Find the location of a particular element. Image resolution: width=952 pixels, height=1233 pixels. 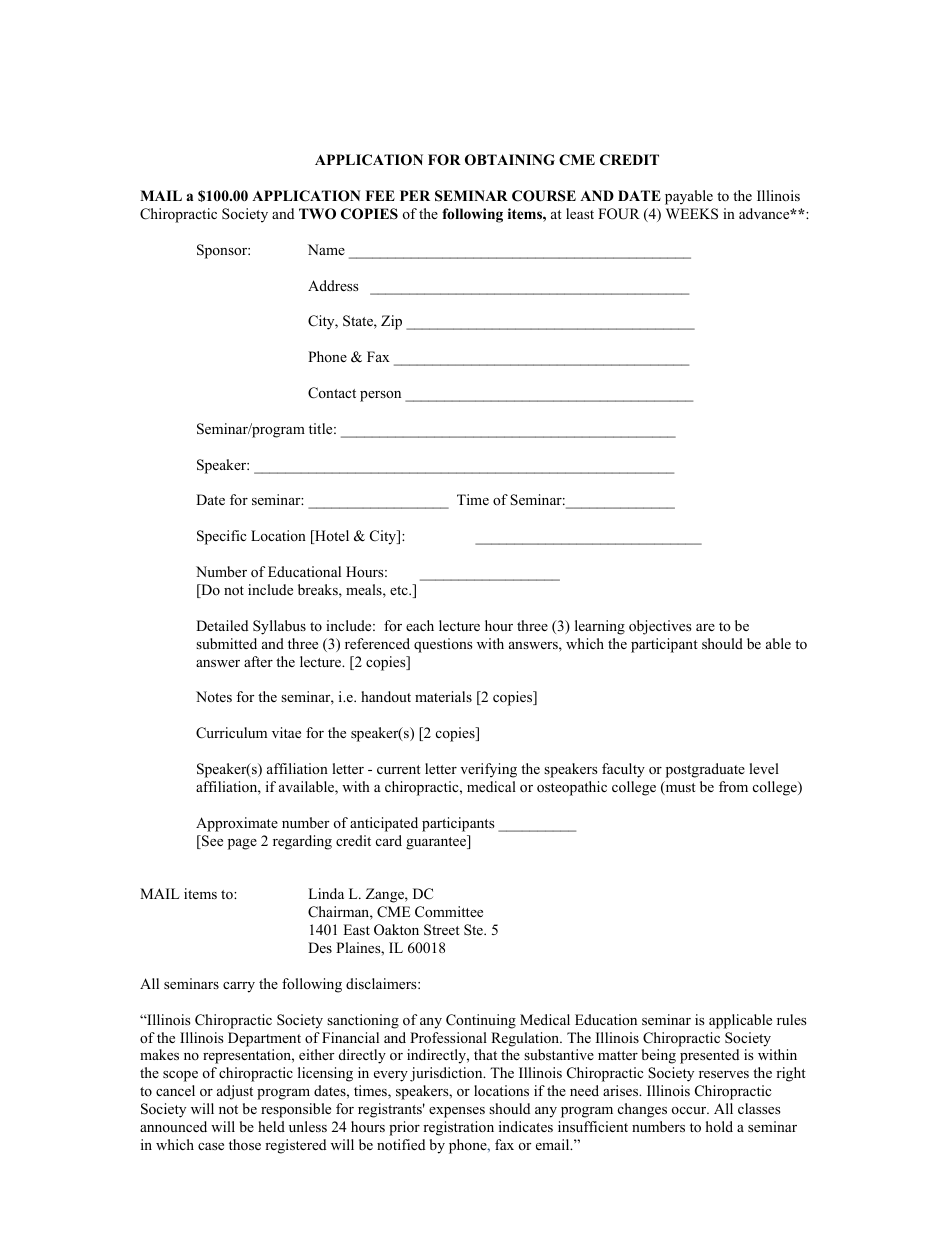

rules is located at coordinates (792, 1019).
